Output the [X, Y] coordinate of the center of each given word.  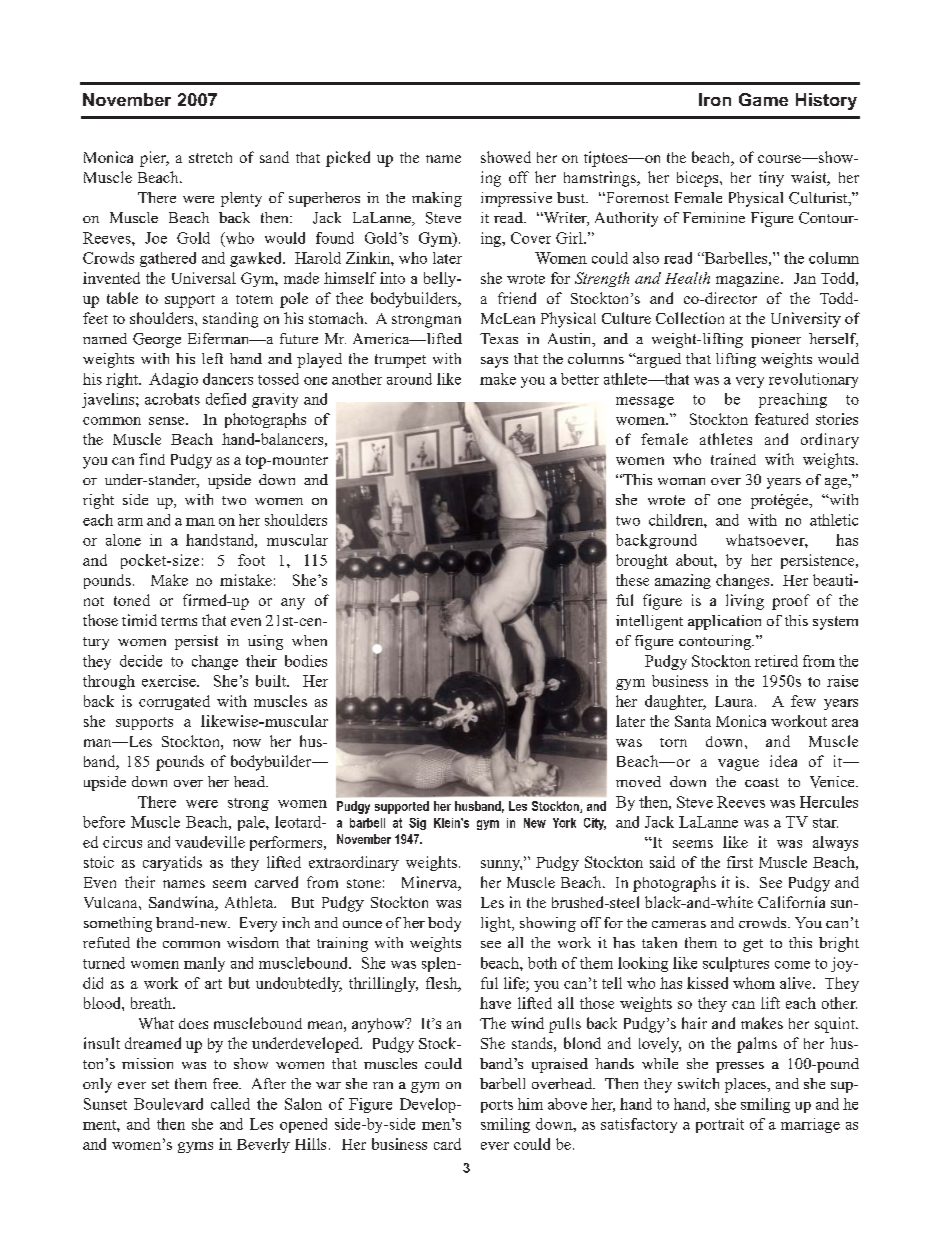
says [494, 362]
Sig [417, 824]
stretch [210, 157]
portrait [720, 1125]
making [437, 199]
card [447, 1144]
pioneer [776, 340]
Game [763, 99]
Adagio [173, 380]
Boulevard [168, 1104]
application [724, 622]
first [740, 862]
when [309, 640]
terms [179, 621]
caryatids [172, 863]
